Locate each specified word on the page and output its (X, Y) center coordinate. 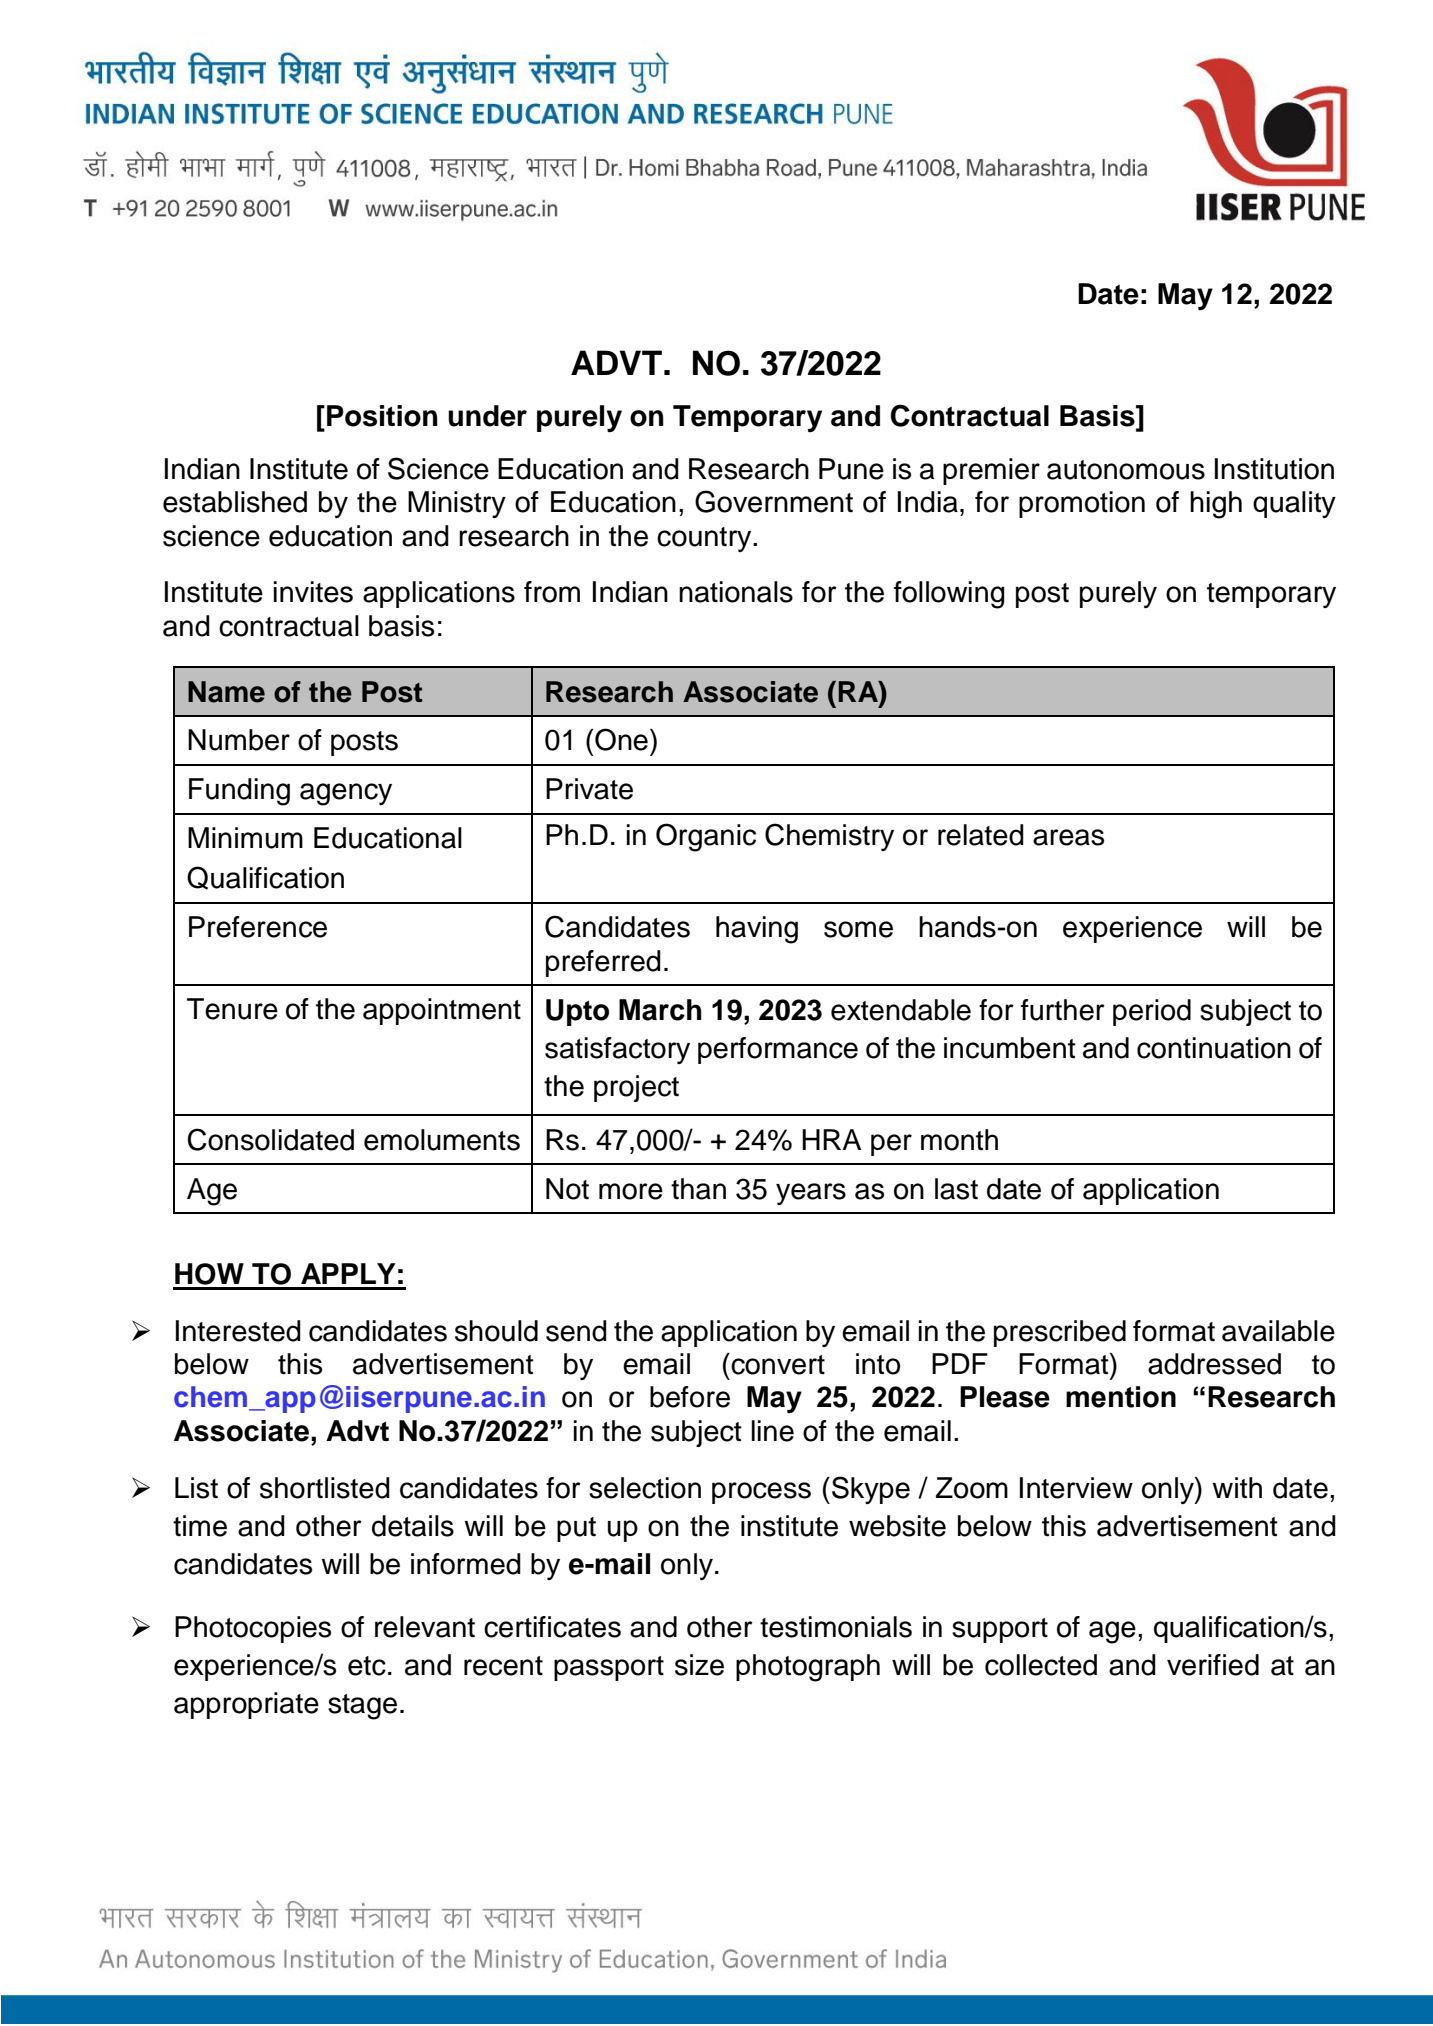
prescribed (1060, 1333)
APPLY (348, 1273)
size (699, 1665)
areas (1068, 837)
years (811, 1194)
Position (382, 416)
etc (367, 1666)
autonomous (1126, 470)
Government (774, 501)
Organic (706, 837)
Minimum (245, 838)
